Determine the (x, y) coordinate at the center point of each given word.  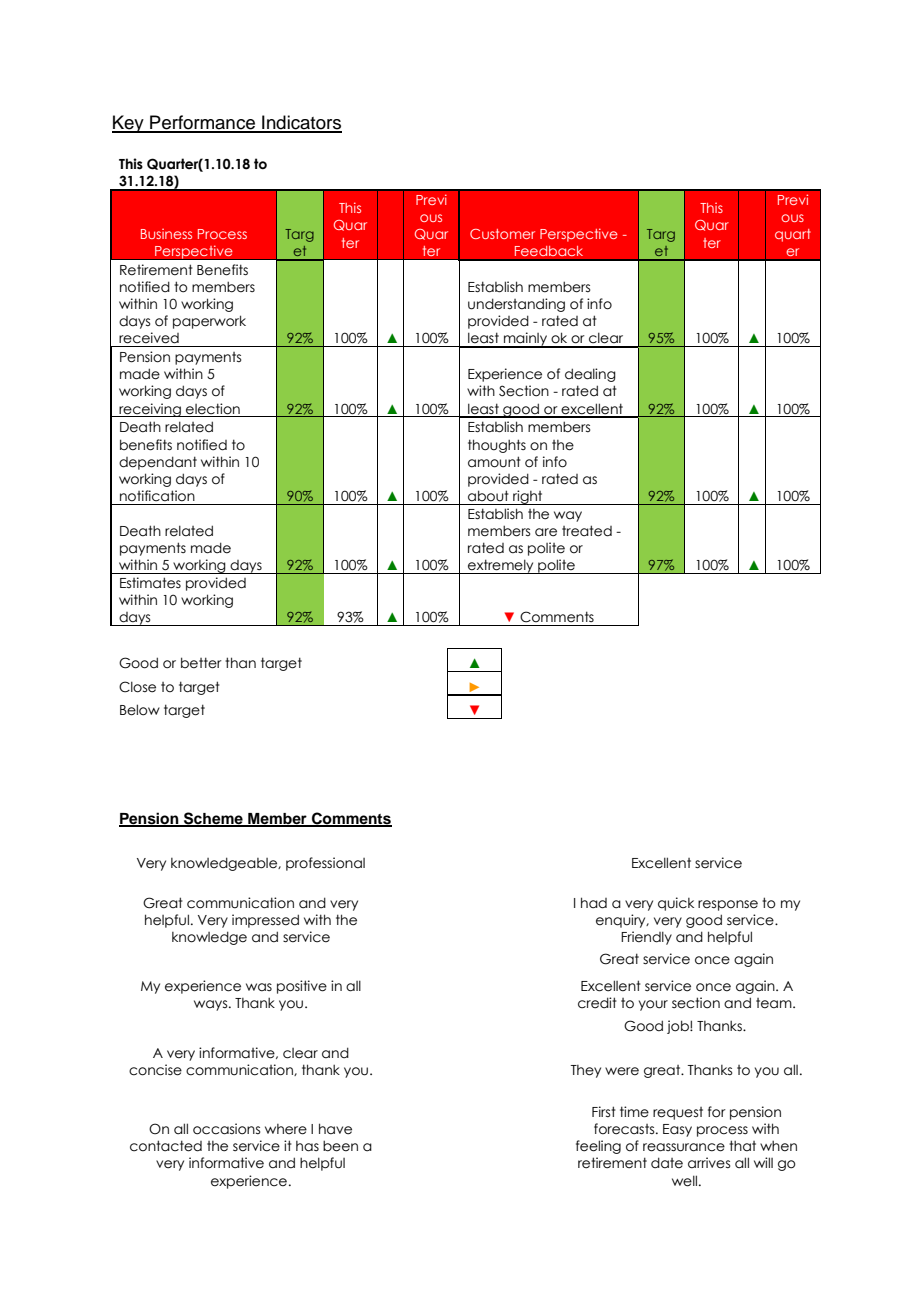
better (201, 663)
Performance (202, 123)
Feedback (549, 251)
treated (587, 531)
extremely (501, 566)
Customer (502, 234)
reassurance (684, 1147)
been (340, 1146)
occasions (226, 1129)
